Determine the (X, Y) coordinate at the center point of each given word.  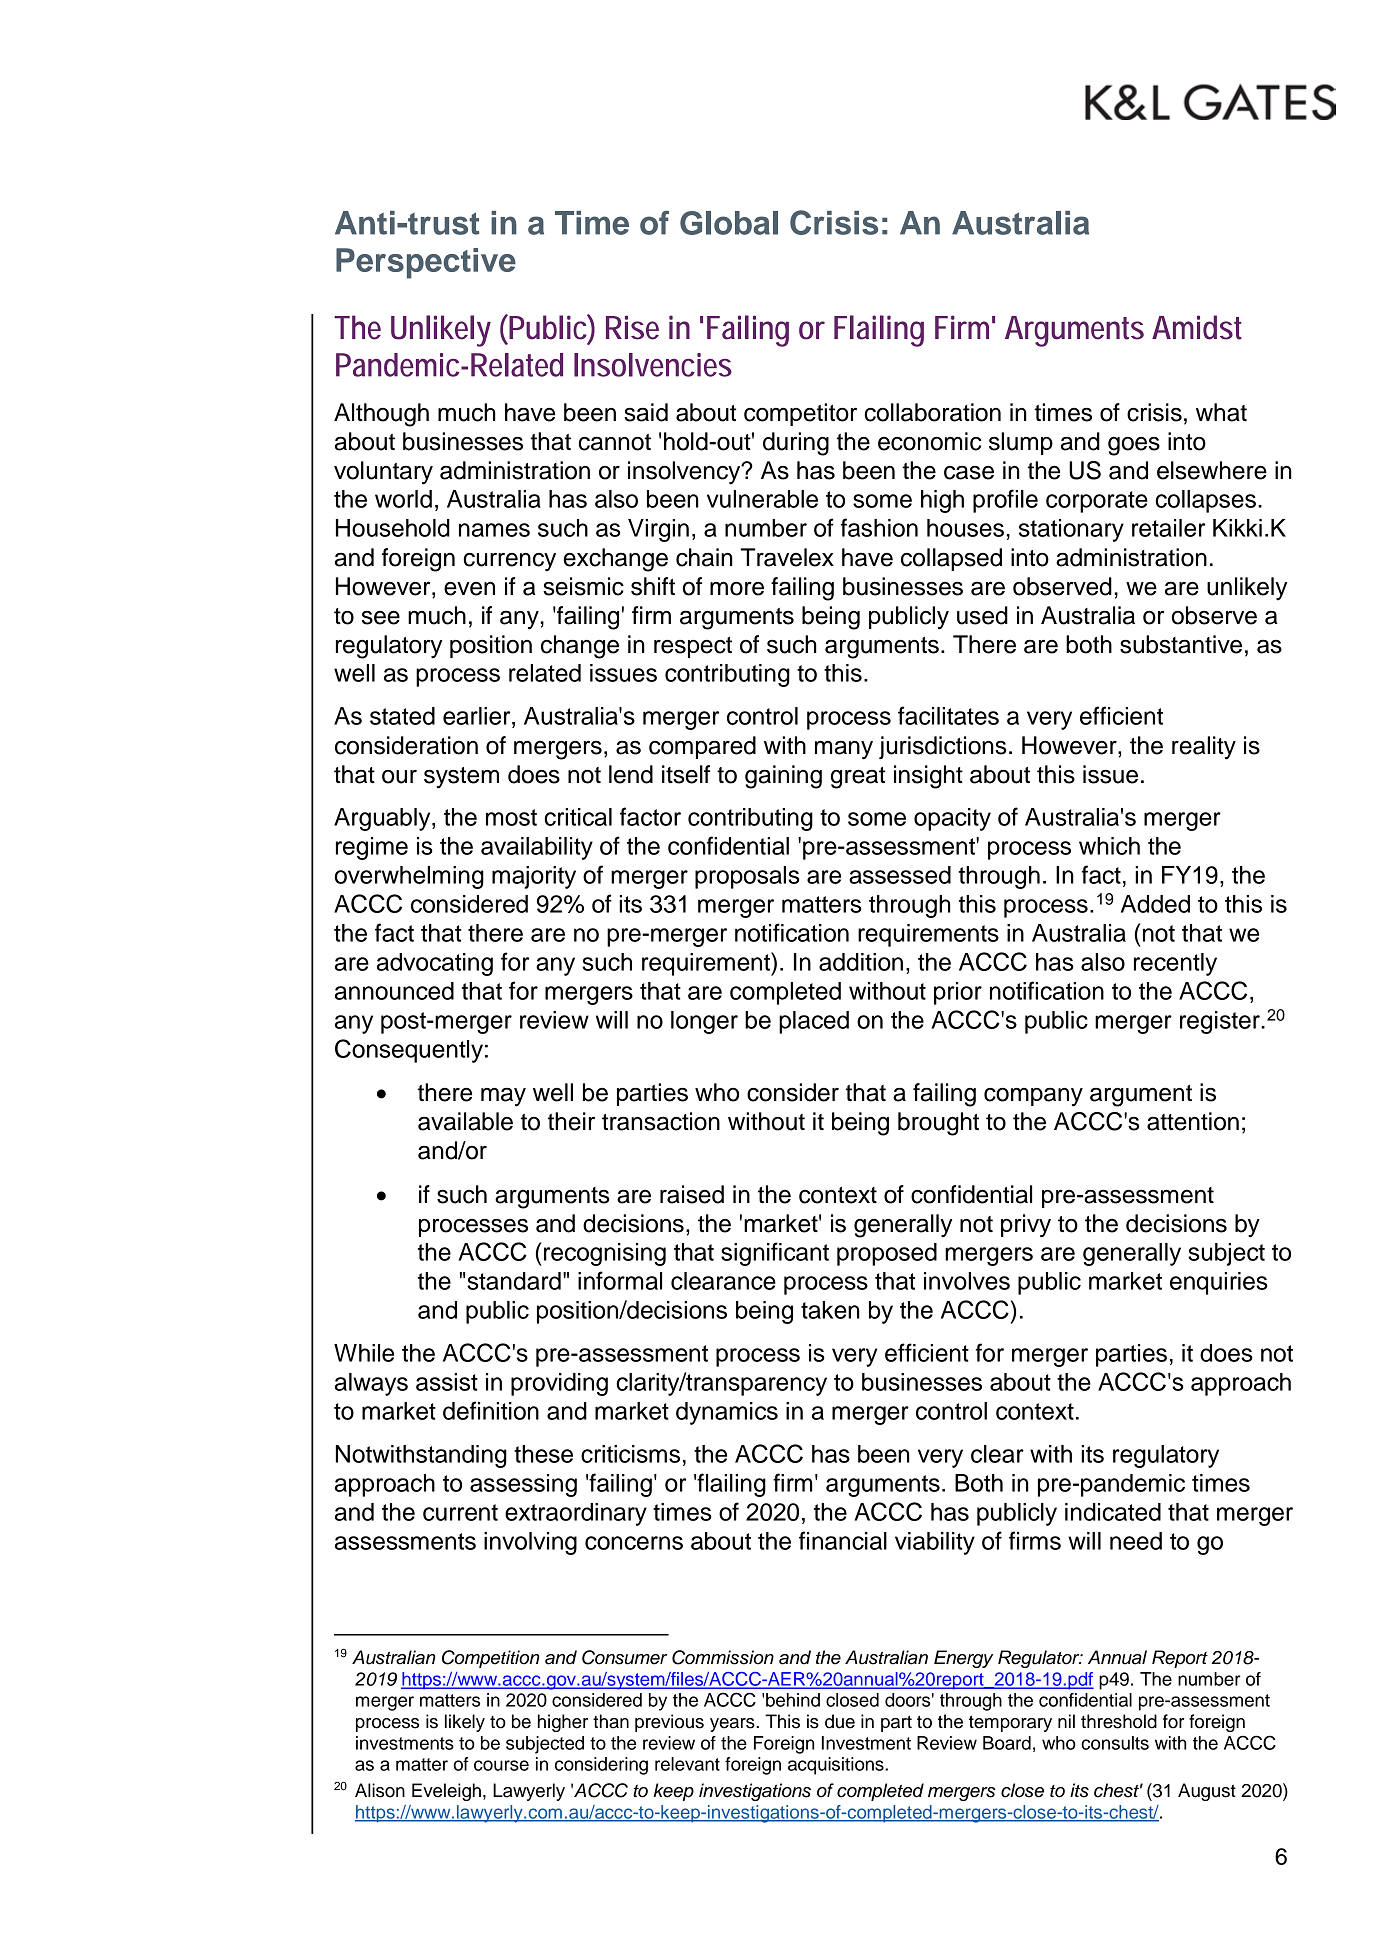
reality (1204, 748)
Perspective (426, 263)
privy (1026, 1226)
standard (514, 1281)
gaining (783, 777)
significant (775, 1254)
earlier (478, 716)
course (501, 1765)
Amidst (1197, 327)
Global (729, 223)
